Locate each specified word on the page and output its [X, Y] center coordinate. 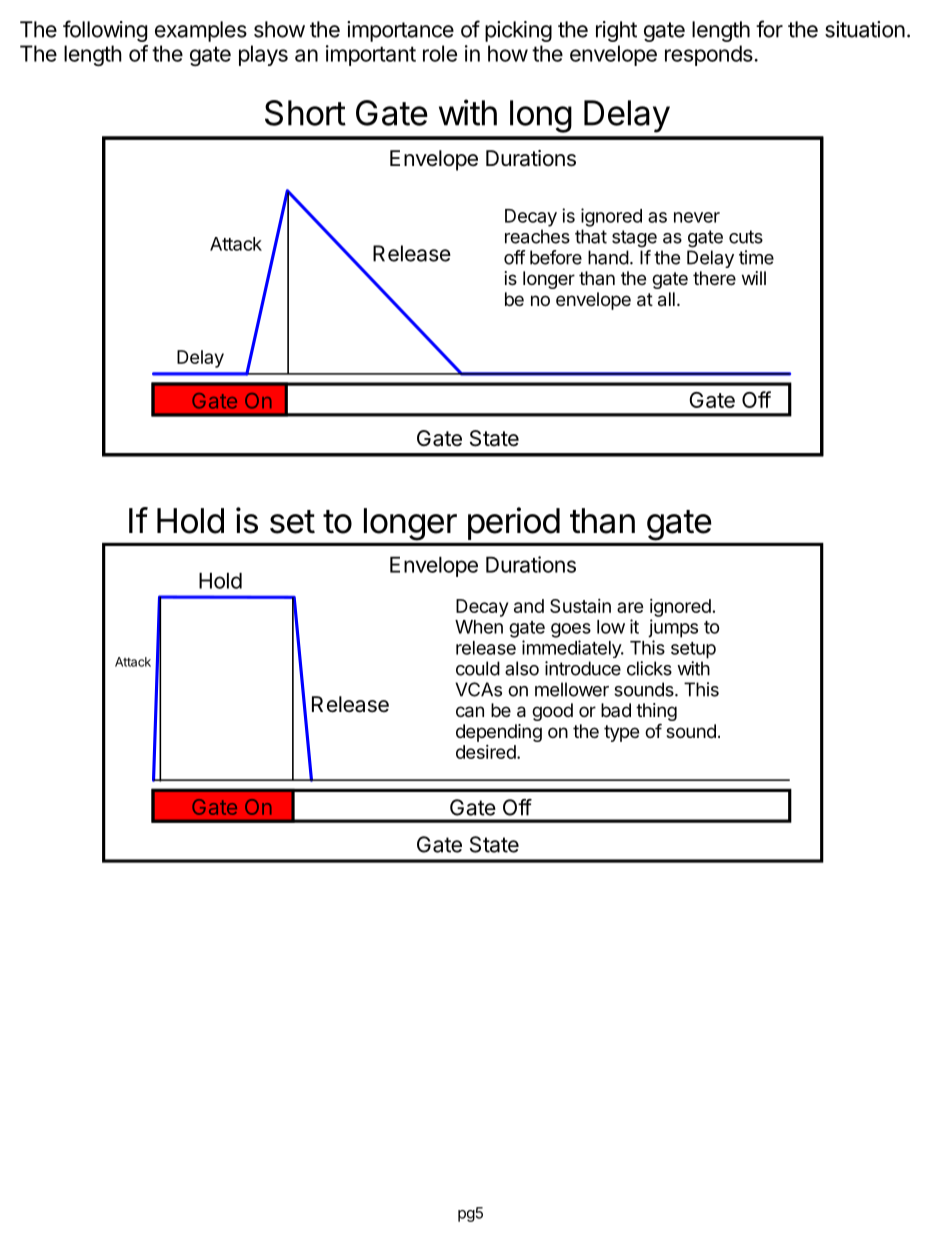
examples [201, 31]
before [556, 257]
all [666, 299]
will [754, 278]
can [470, 712]
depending [499, 733]
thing [656, 713]
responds [709, 55]
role [440, 53]
